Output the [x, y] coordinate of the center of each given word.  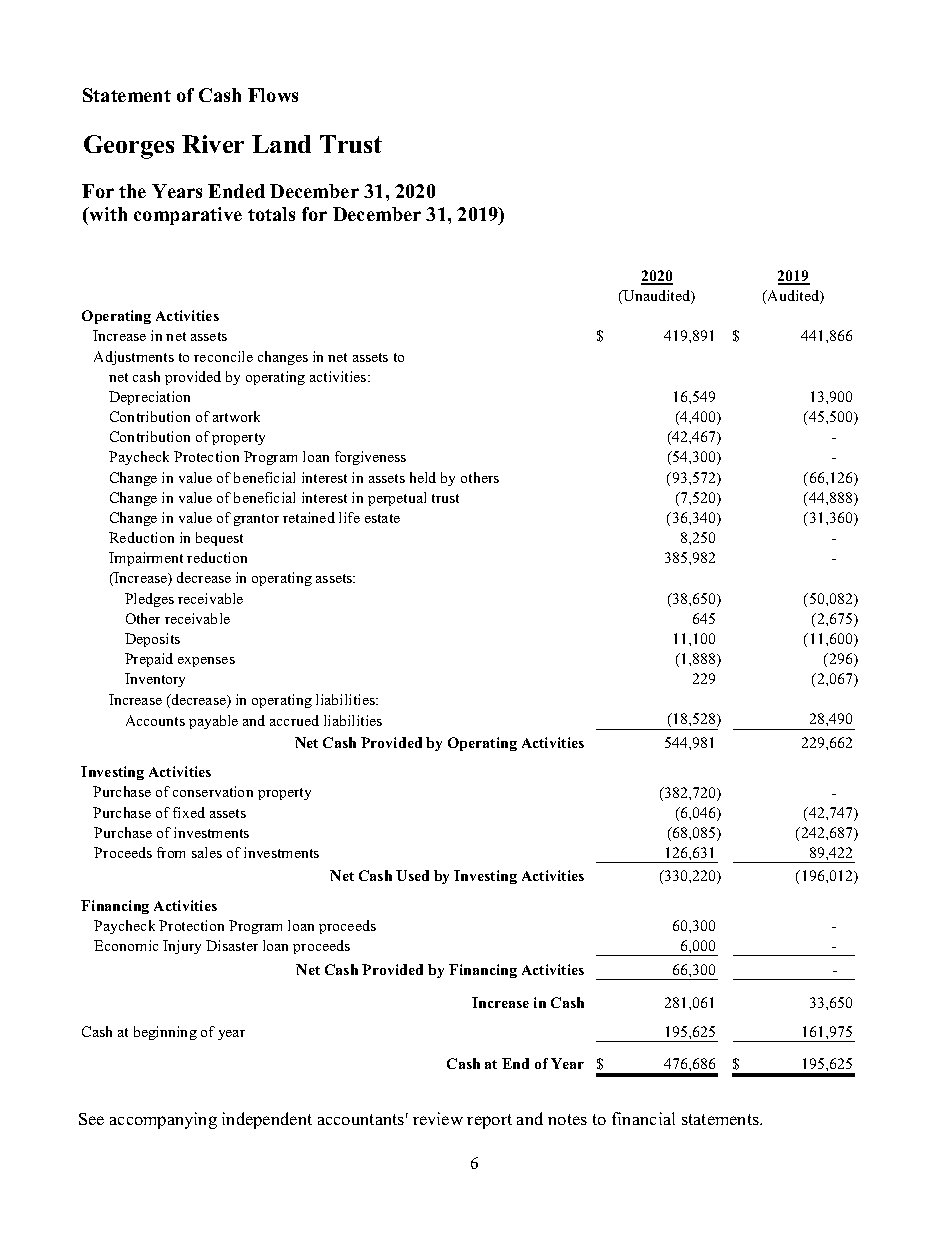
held [423, 477]
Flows [273, 95]
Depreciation [149, 398]
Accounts [155, 720]
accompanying [163, 1120]
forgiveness [370, 458]
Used [412, 875]
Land [281, 144]
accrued [294, 720]
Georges [129, 147]
